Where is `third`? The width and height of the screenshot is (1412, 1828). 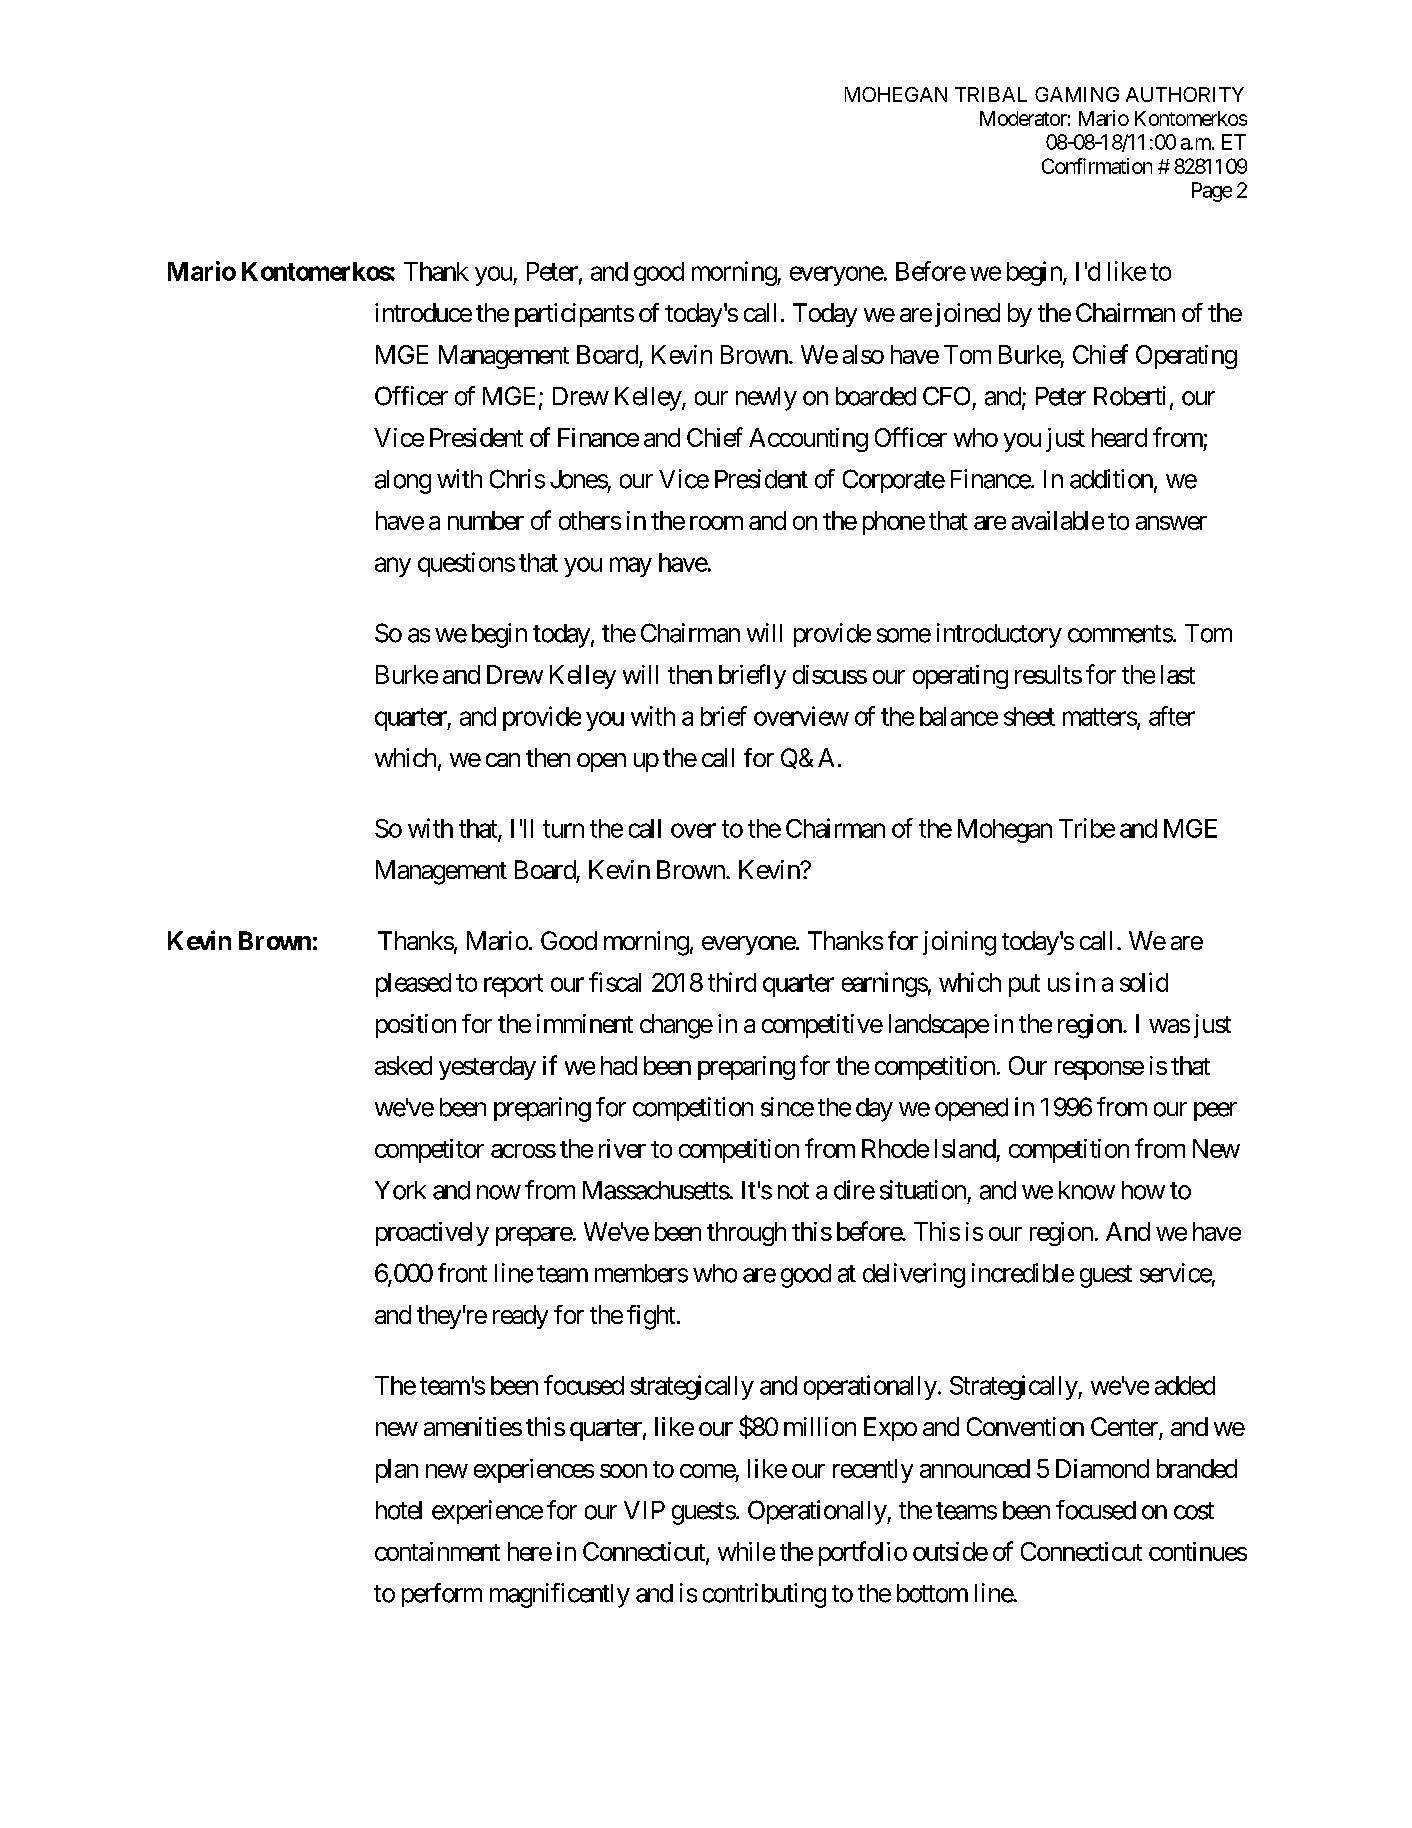
third is located at coordinates (732, 982).
